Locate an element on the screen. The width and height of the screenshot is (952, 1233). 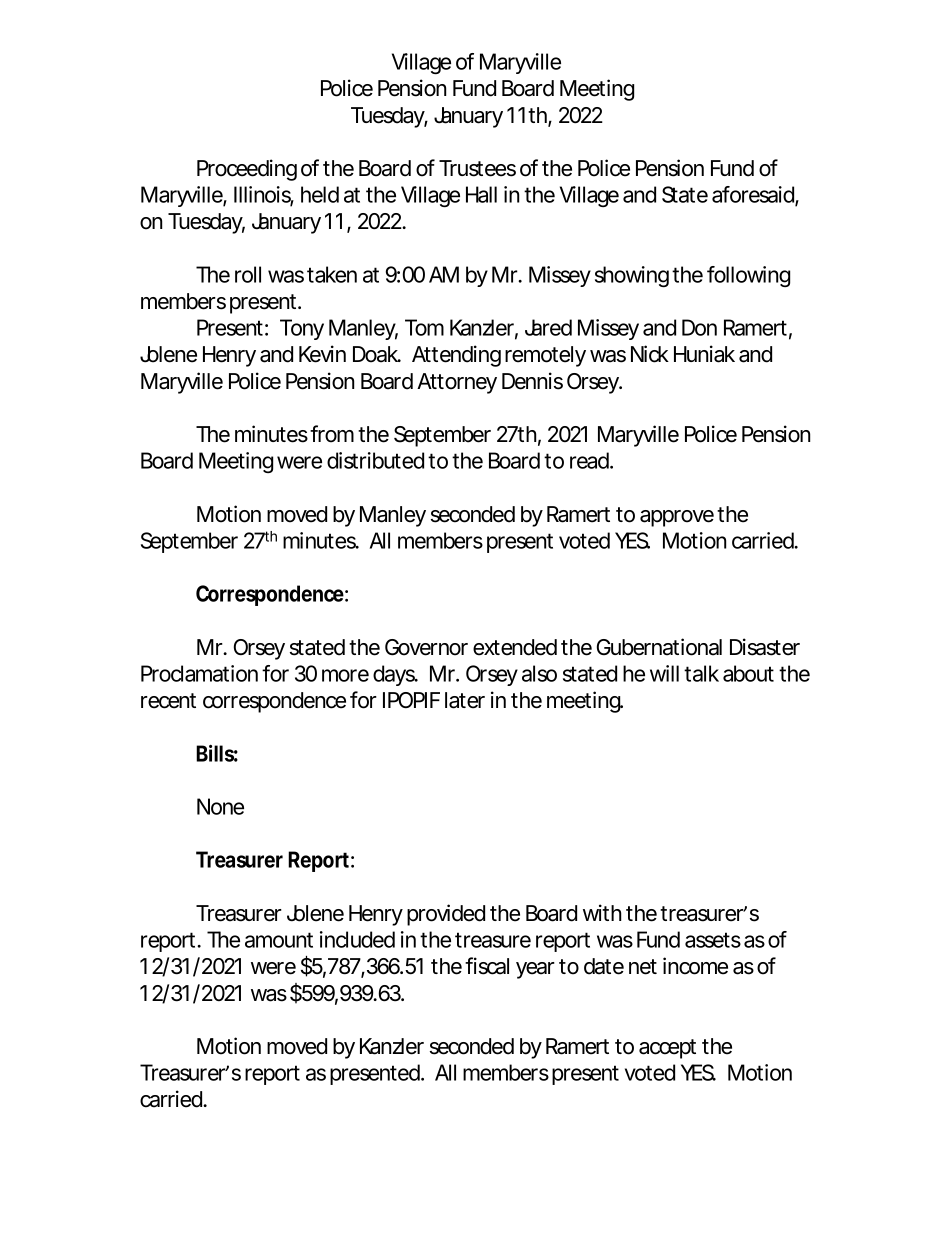
aforesaid is located at coordinates (753, 194).
